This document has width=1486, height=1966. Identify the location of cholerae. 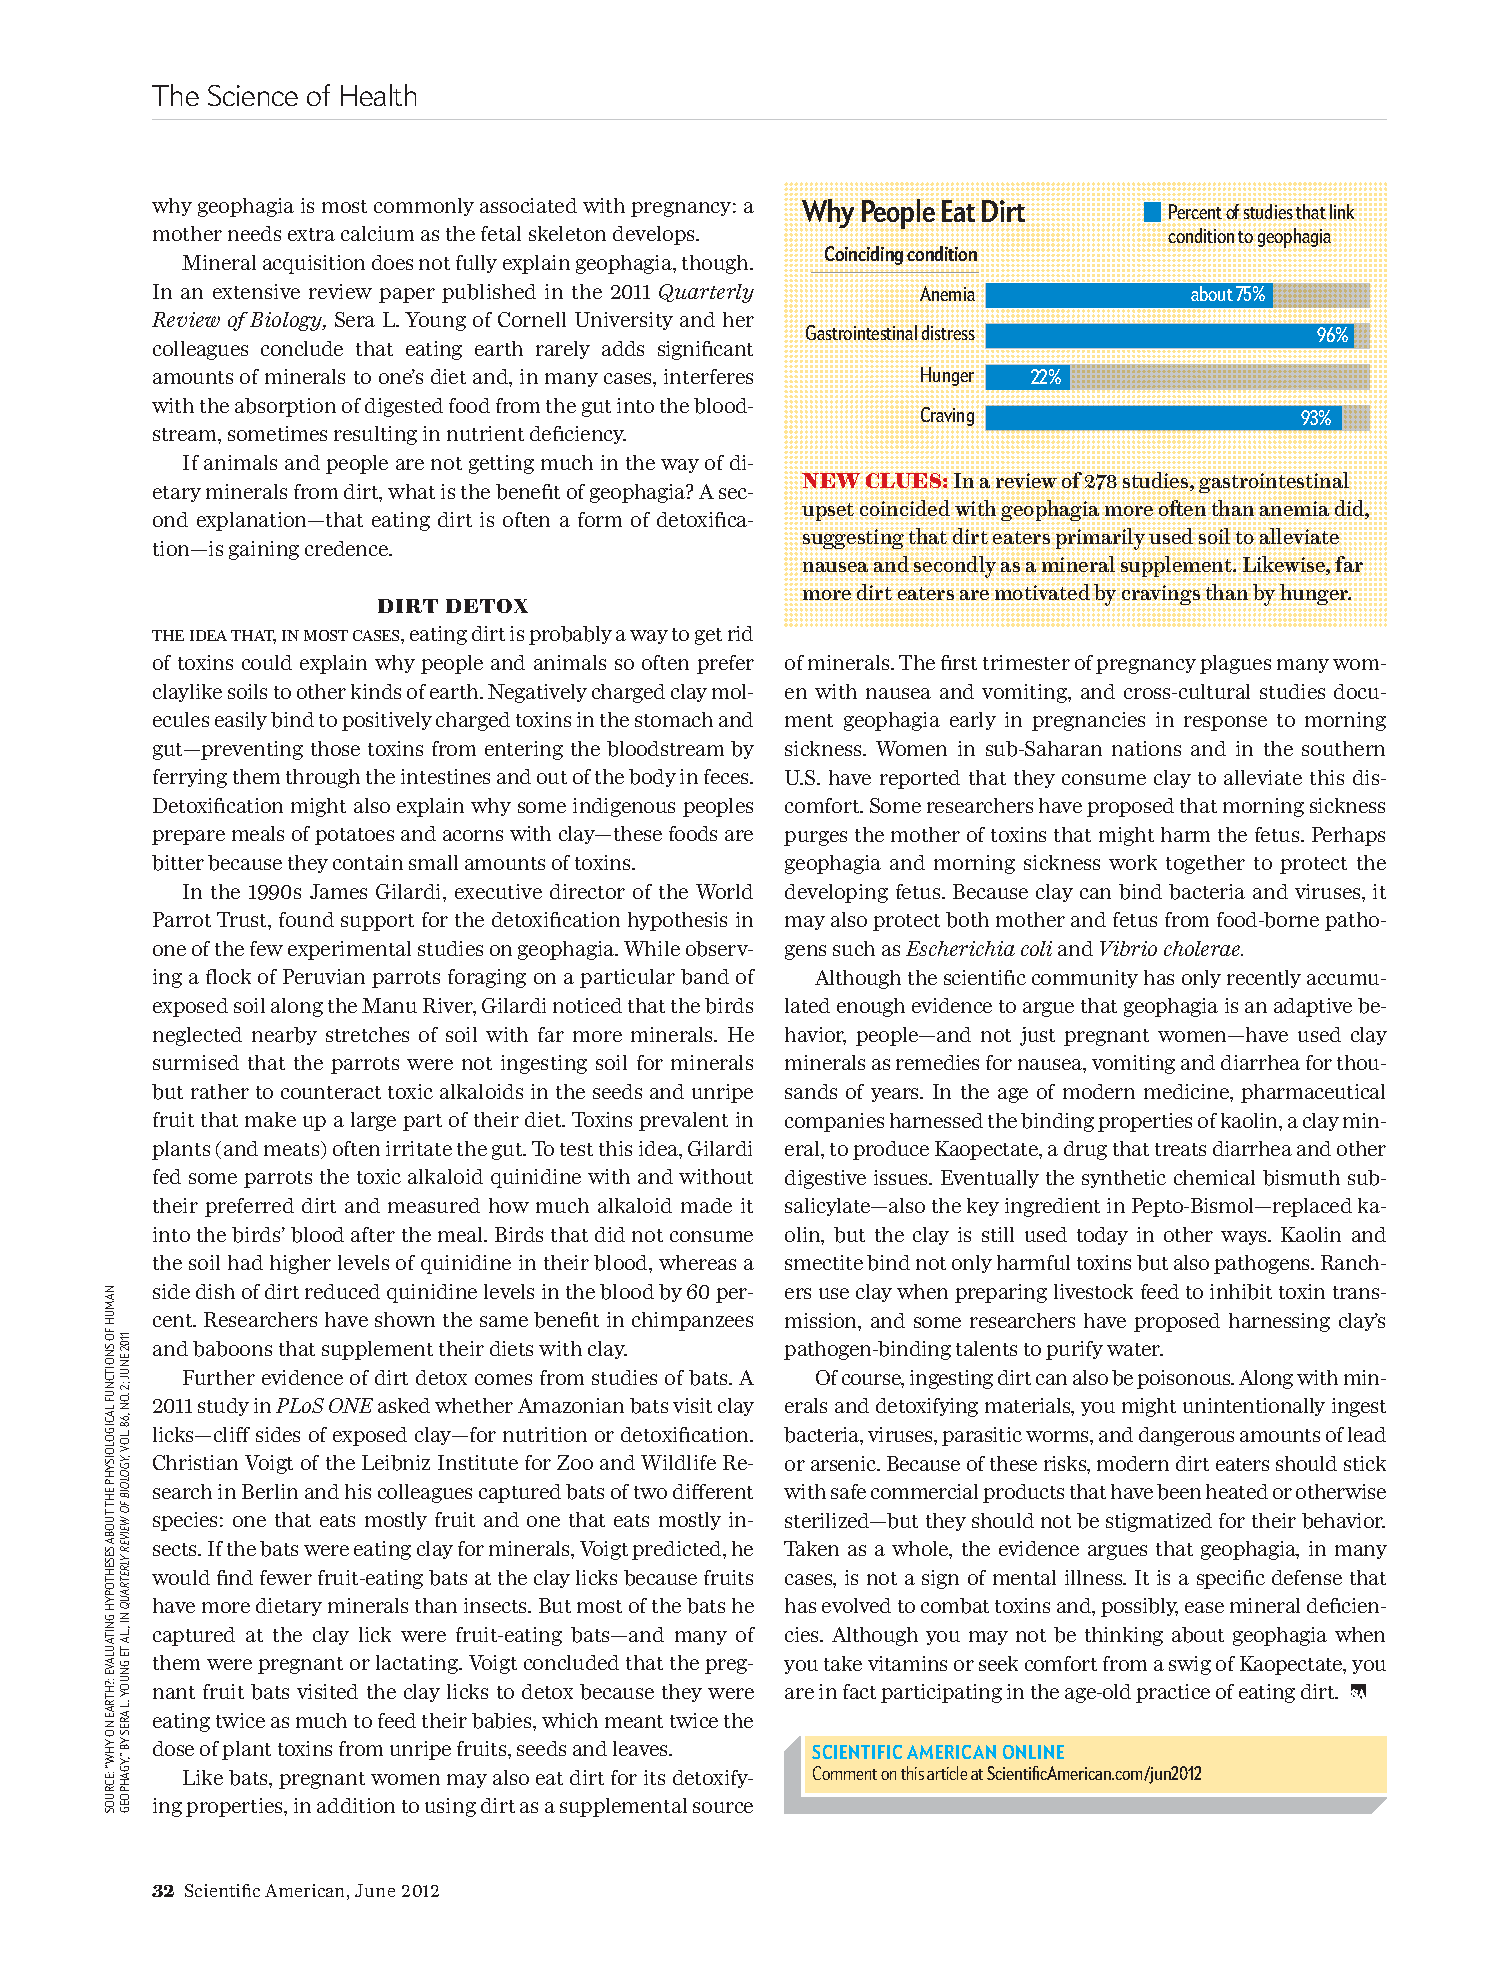
(1203, 948).
